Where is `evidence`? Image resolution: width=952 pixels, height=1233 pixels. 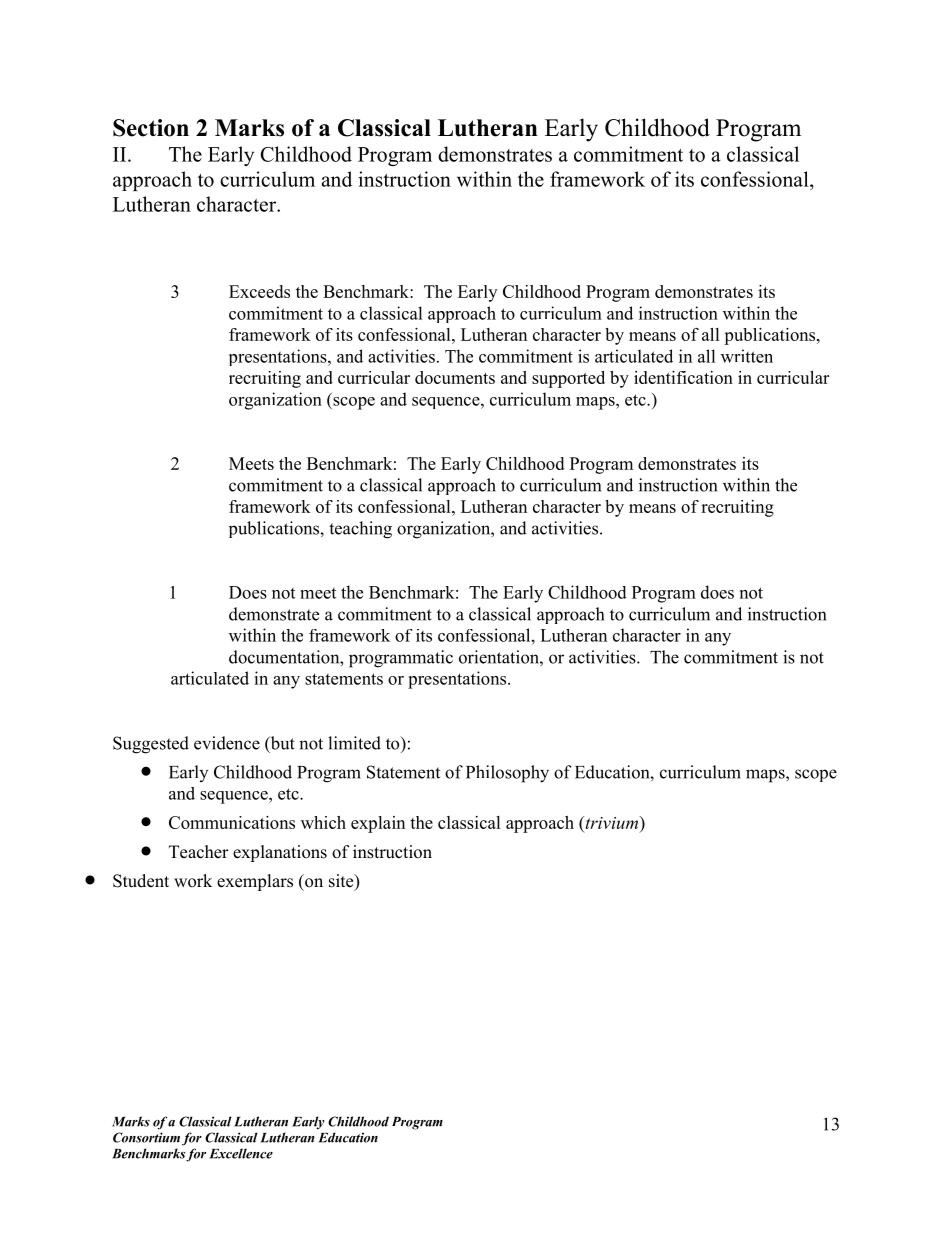 evidence is located at coordinates (227, 743).
